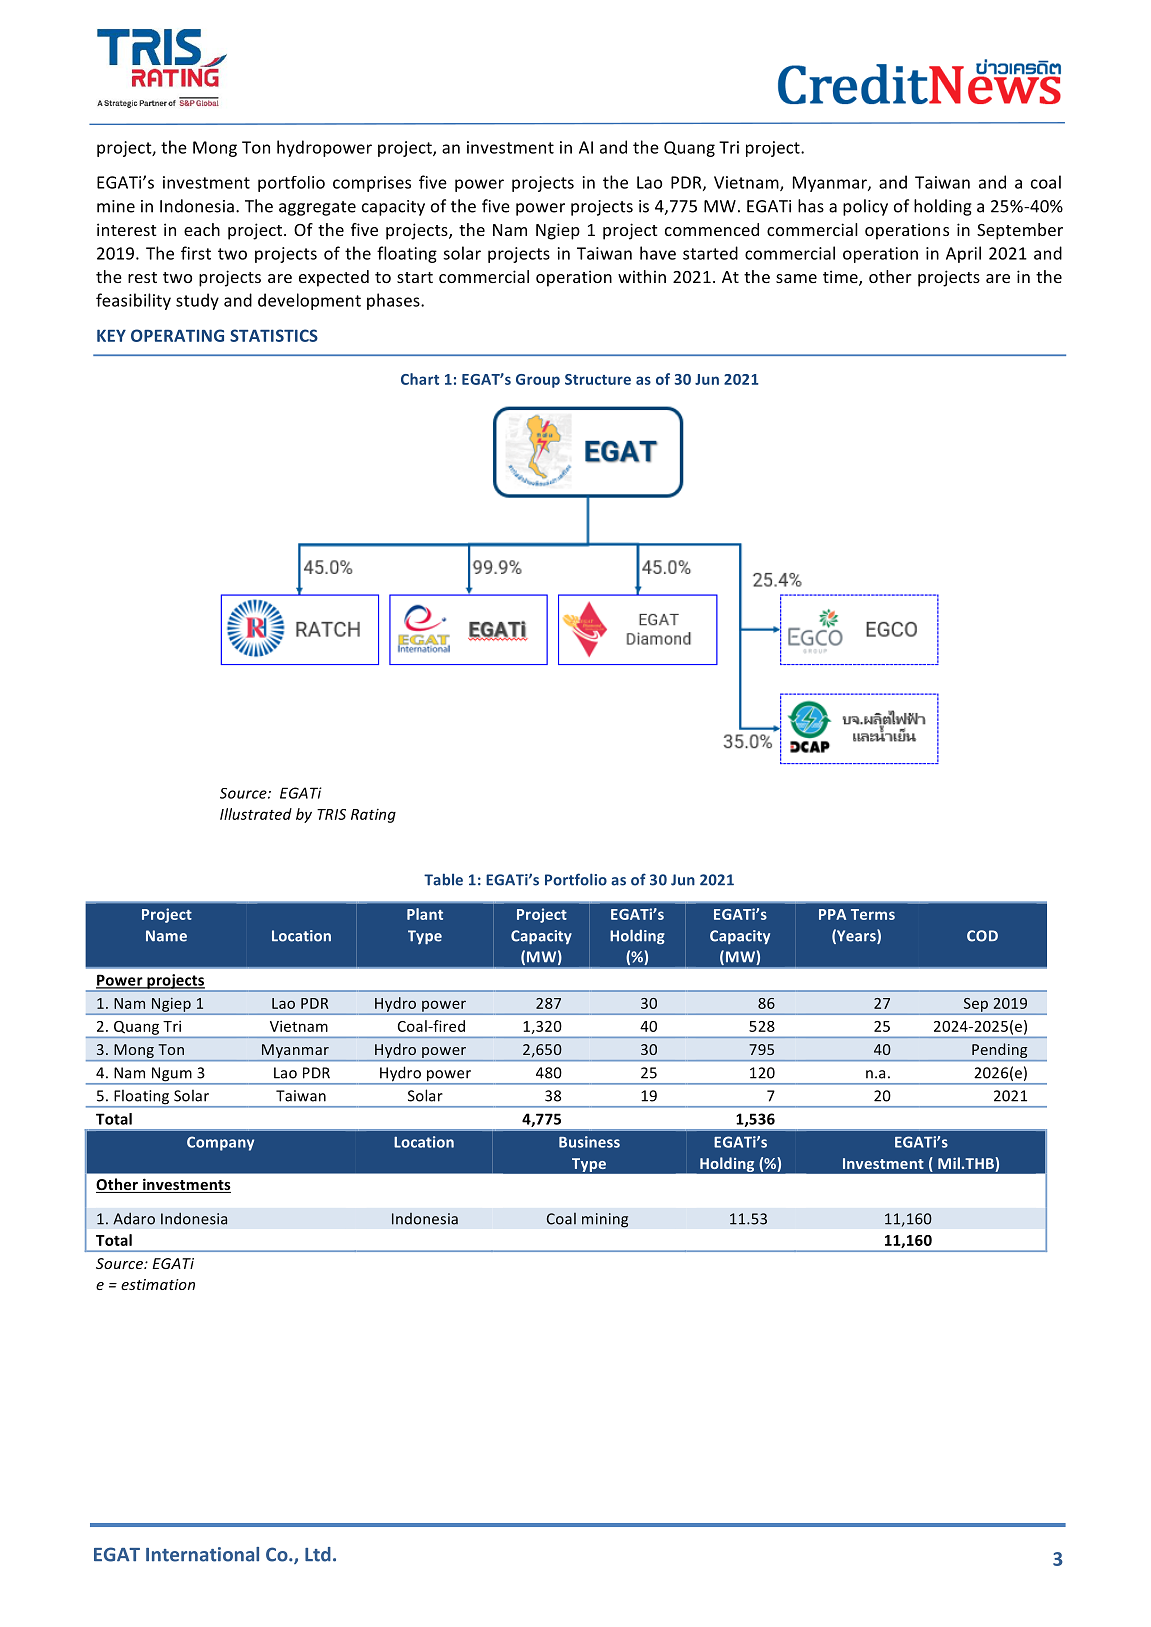  Describe the element at coordinates (873, 914) in the page. I see `Terms` at that location.
